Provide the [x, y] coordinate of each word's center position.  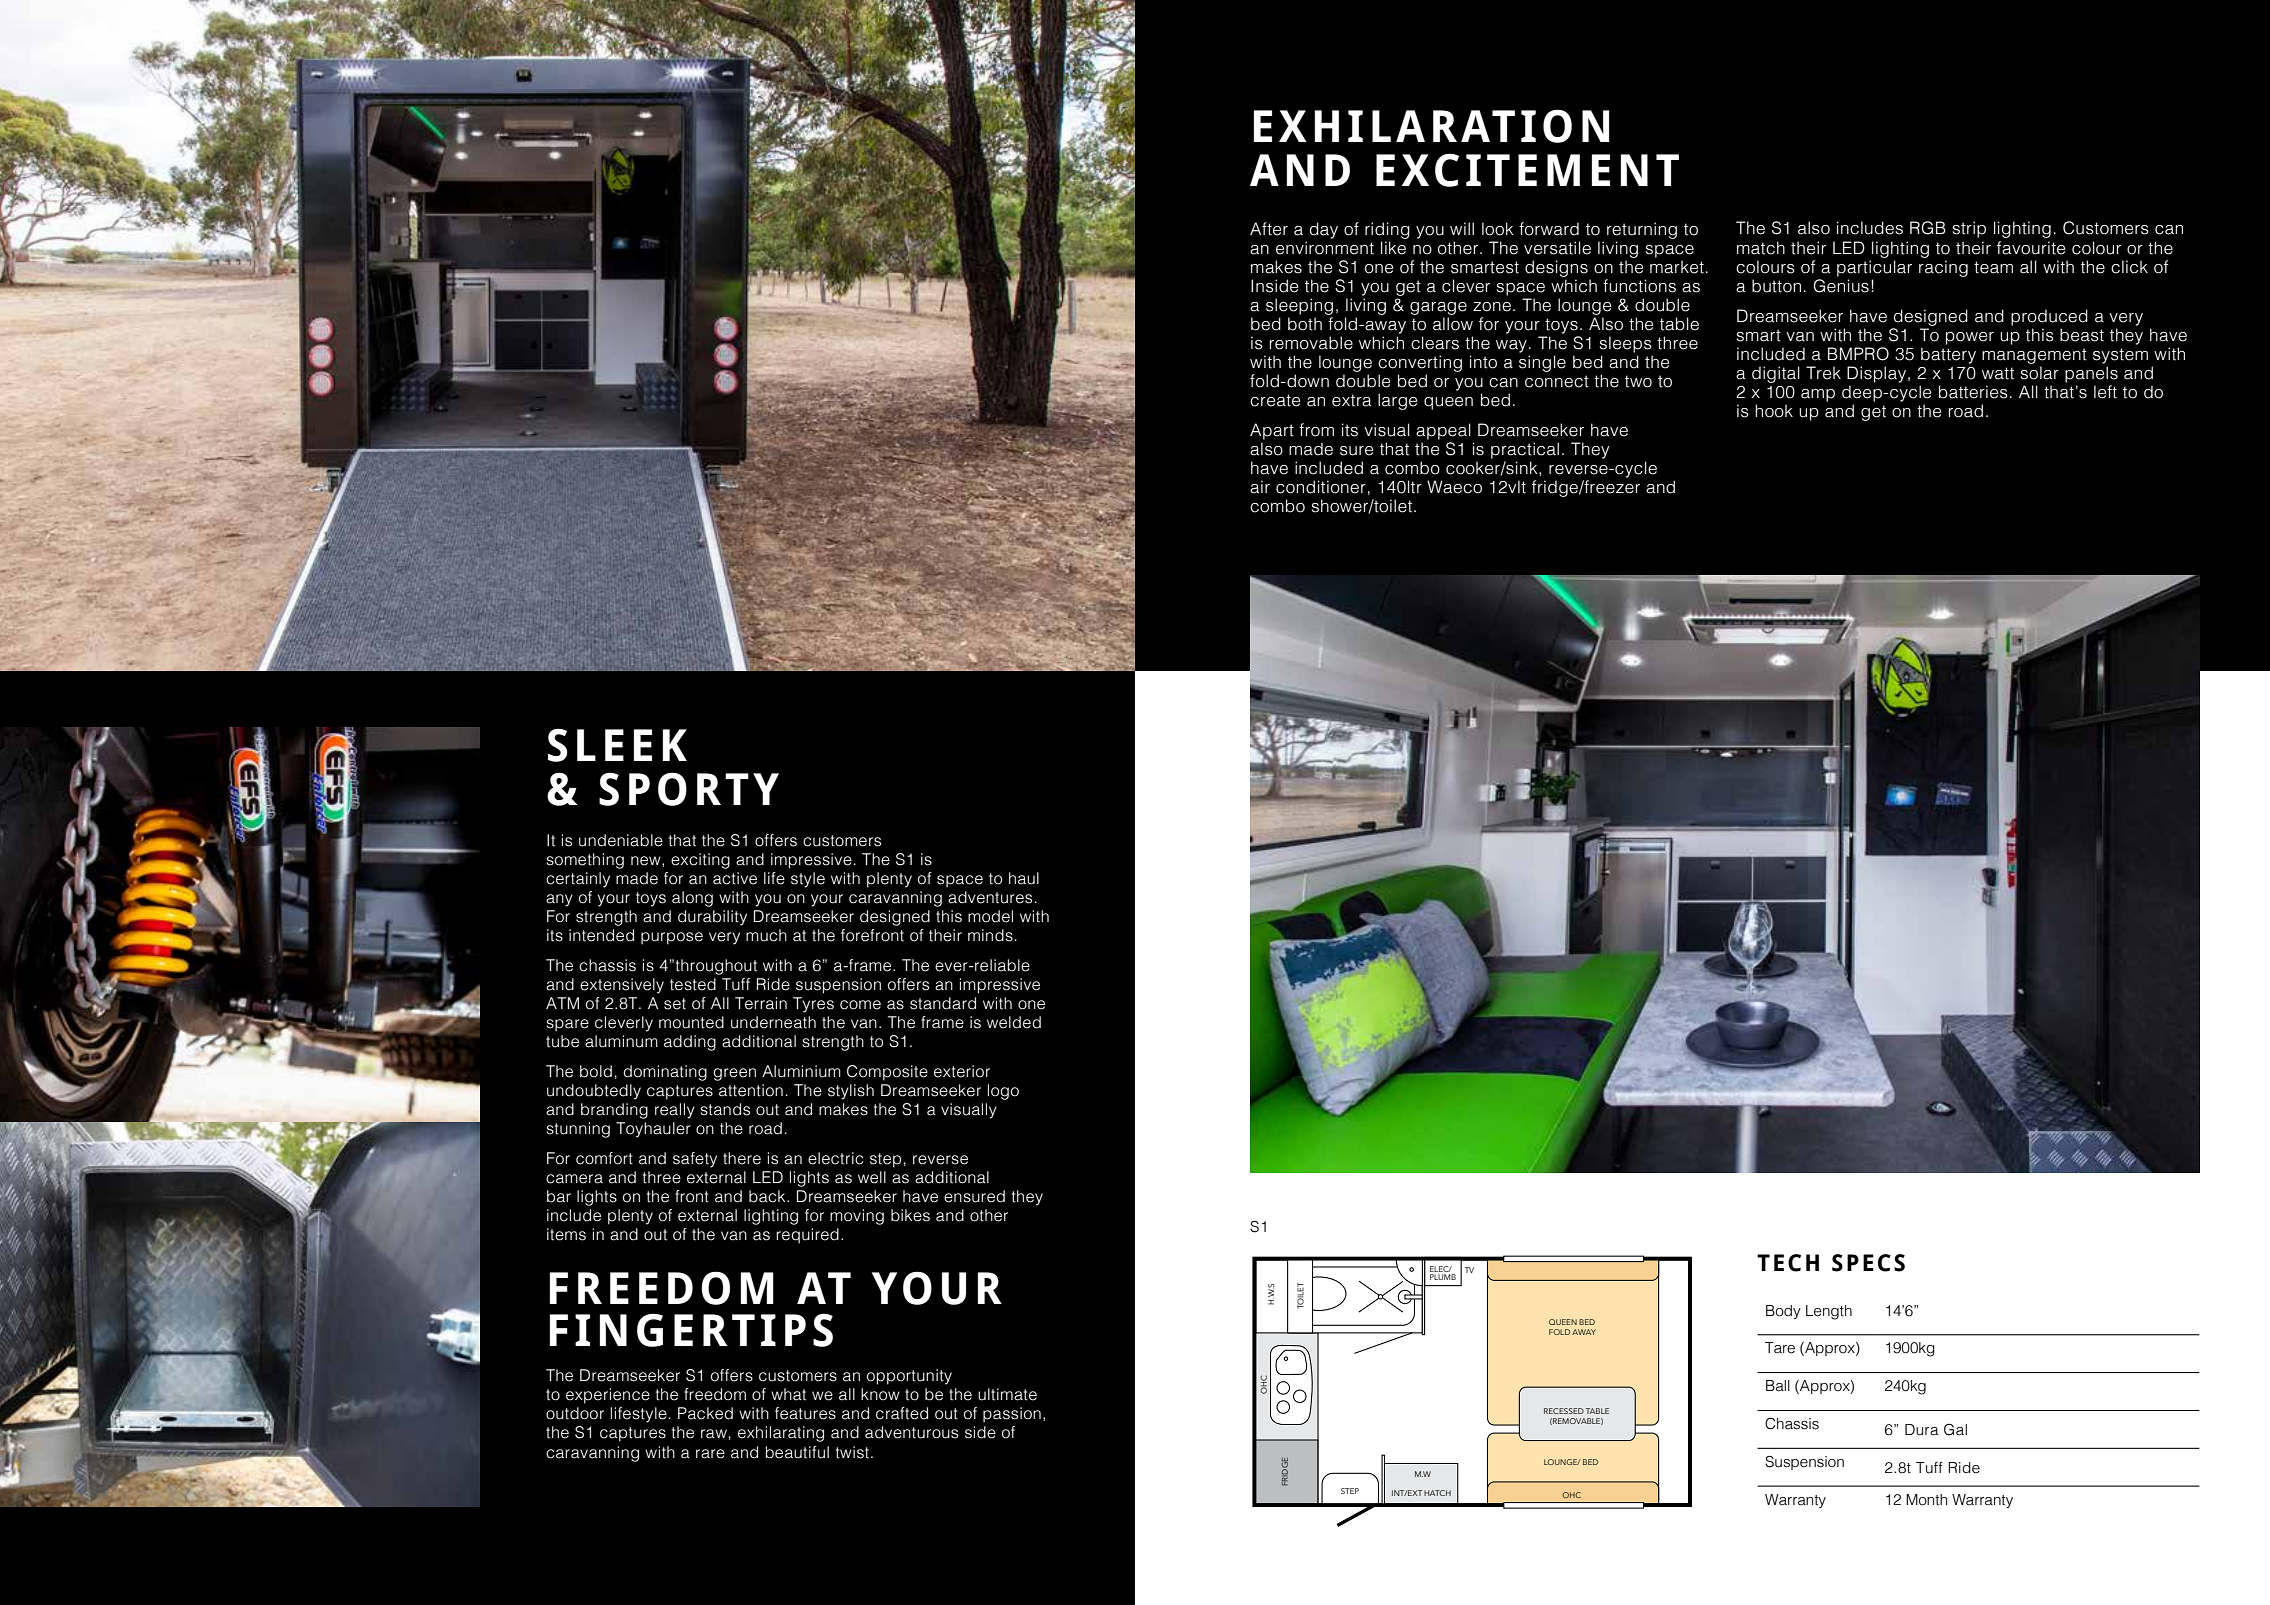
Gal [1955, 1429]
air [1260, 487]
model [990, 916]
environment [1325, 248]
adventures [990, 897]
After [1269, 229]
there [742, 1158]
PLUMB [1443, 1277]
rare [710, 1454]
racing [1943, 268]
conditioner [1321, 487]
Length [1829, 1312]
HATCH [1437, 1493]
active [735, 878]
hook [1774, 411]
